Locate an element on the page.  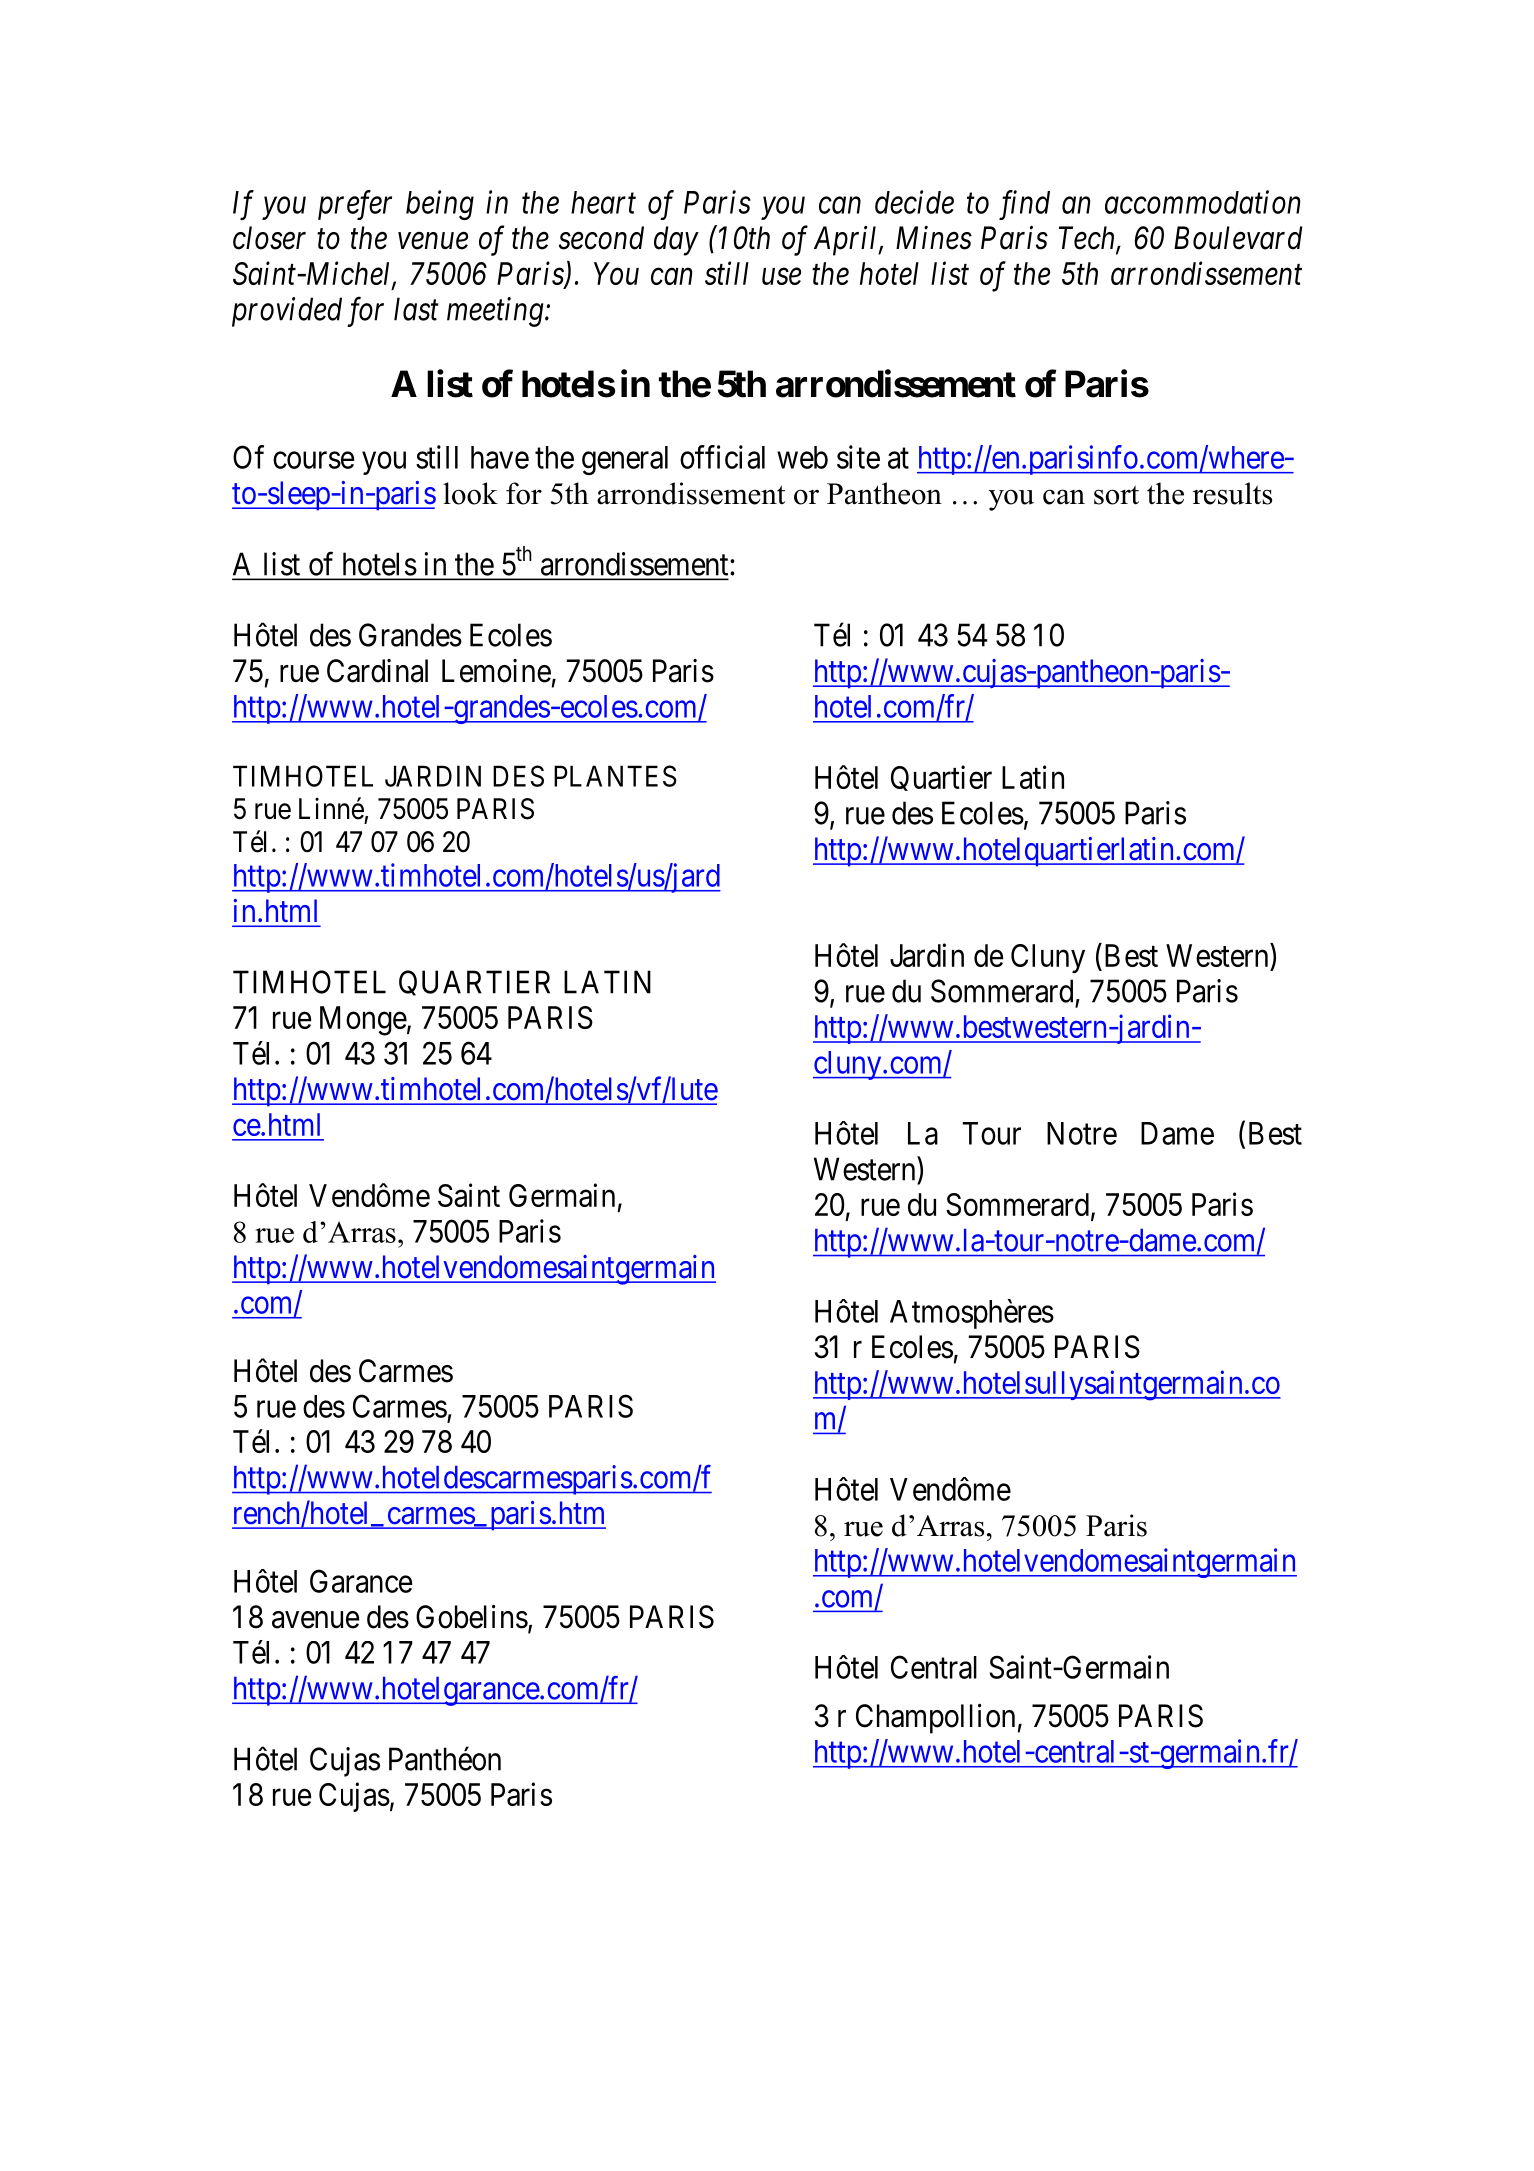
sort is located at coordinates (1116, 495).
